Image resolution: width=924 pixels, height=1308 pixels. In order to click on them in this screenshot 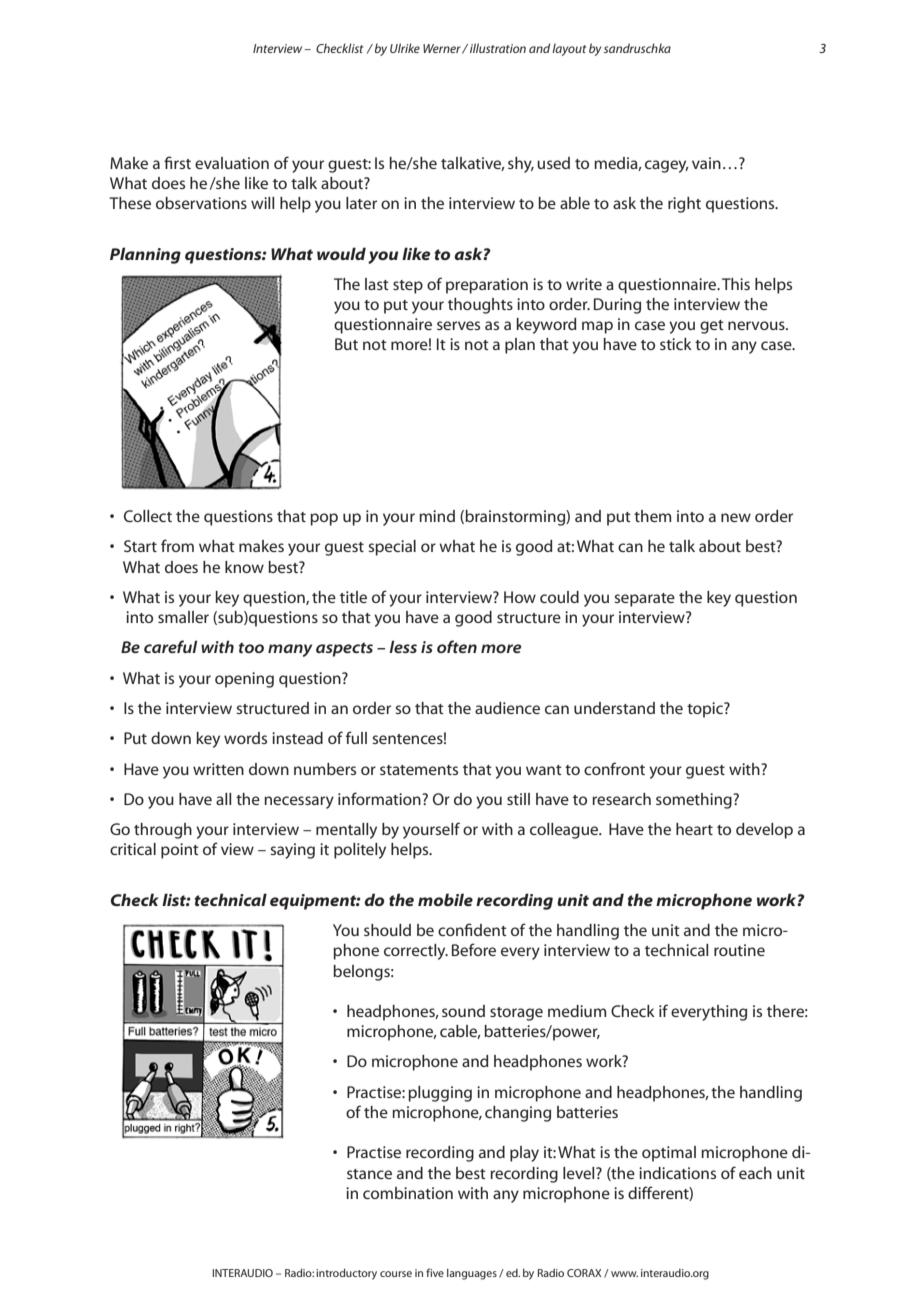, I will do `click(652, 516)`.
